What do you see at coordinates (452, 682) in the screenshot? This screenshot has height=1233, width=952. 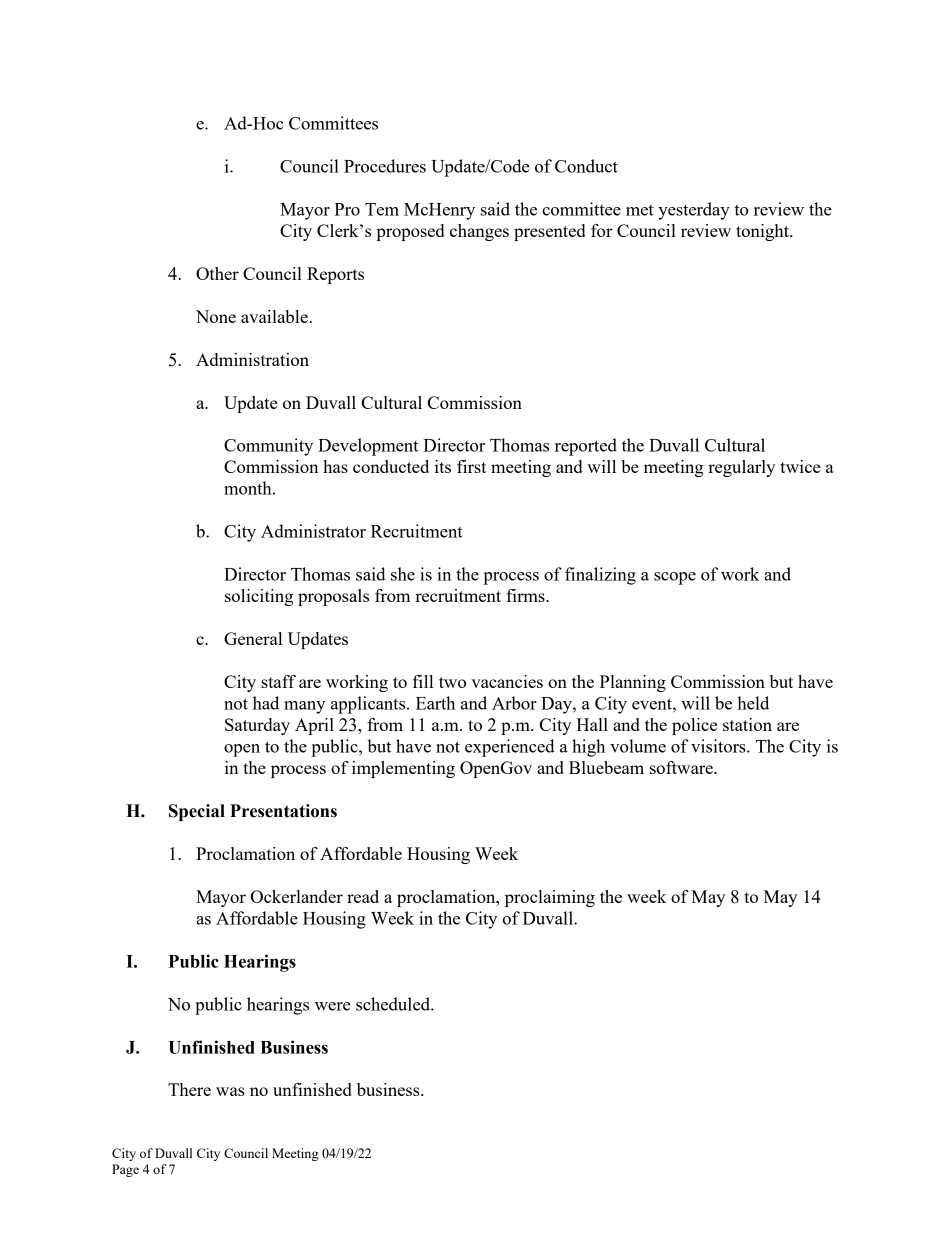 I see `two` at bounding box center [452, 682].
